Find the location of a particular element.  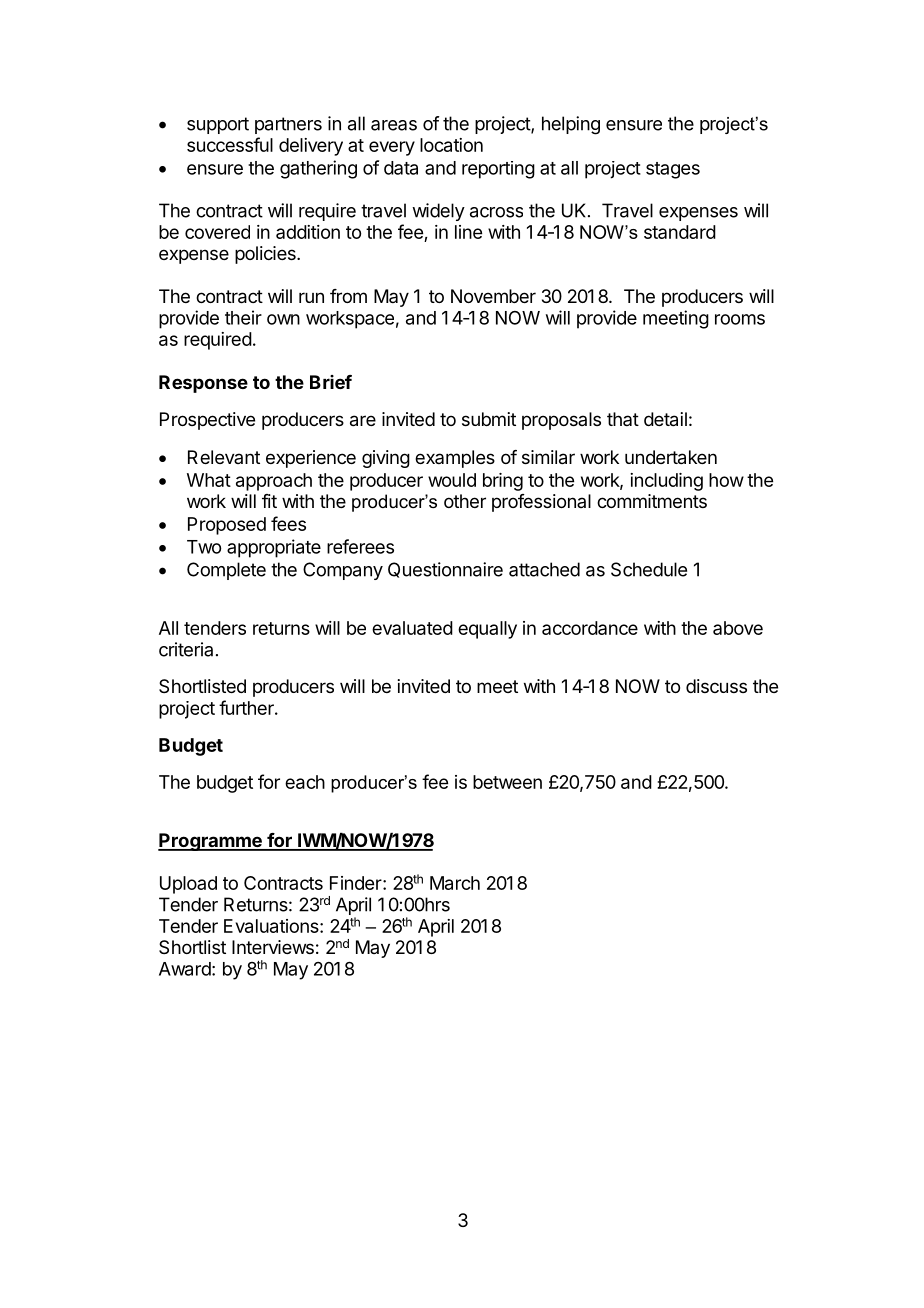

stages is located at coordinates (673, 170).
